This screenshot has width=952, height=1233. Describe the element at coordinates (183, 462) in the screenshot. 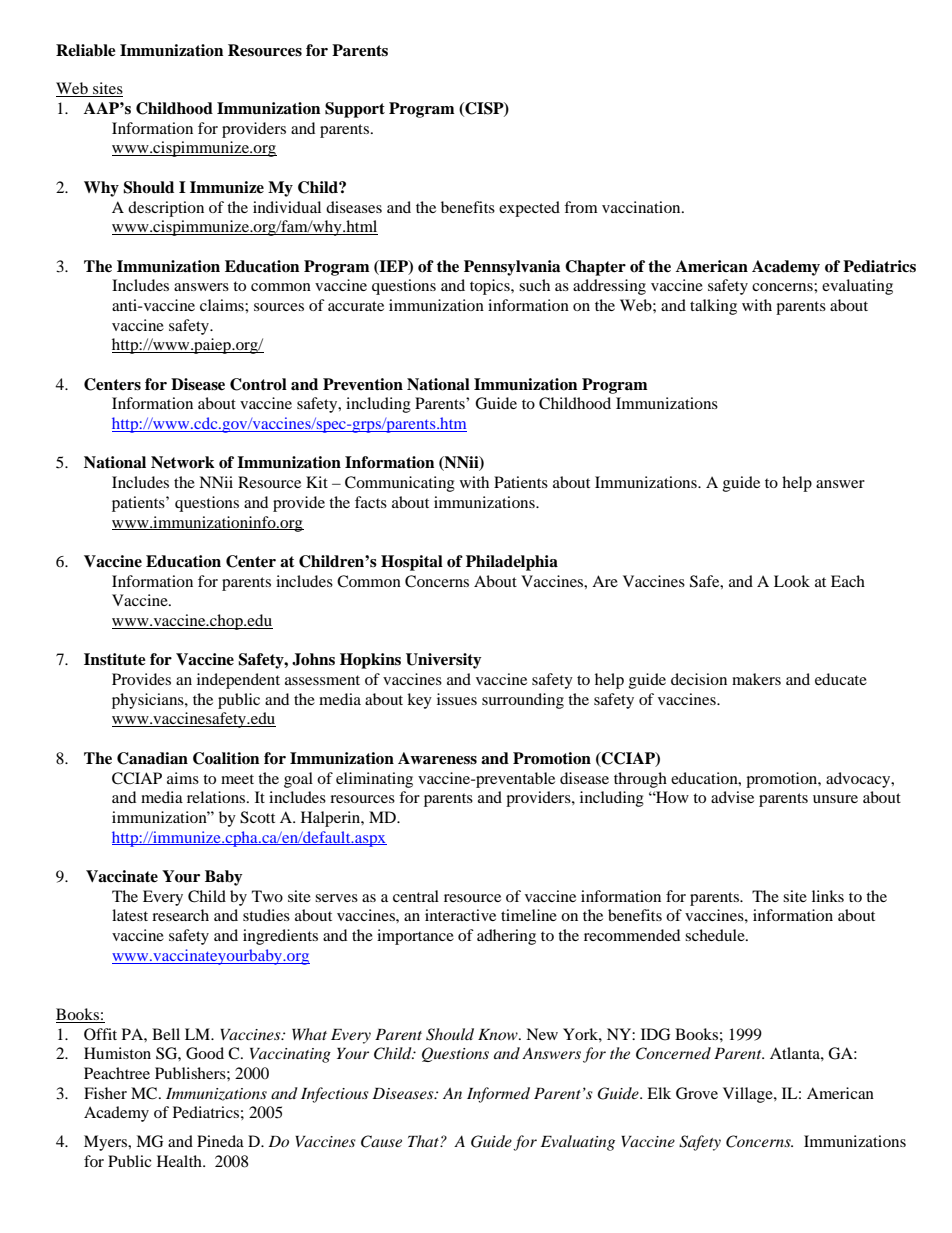

I see `Network` at that location.
